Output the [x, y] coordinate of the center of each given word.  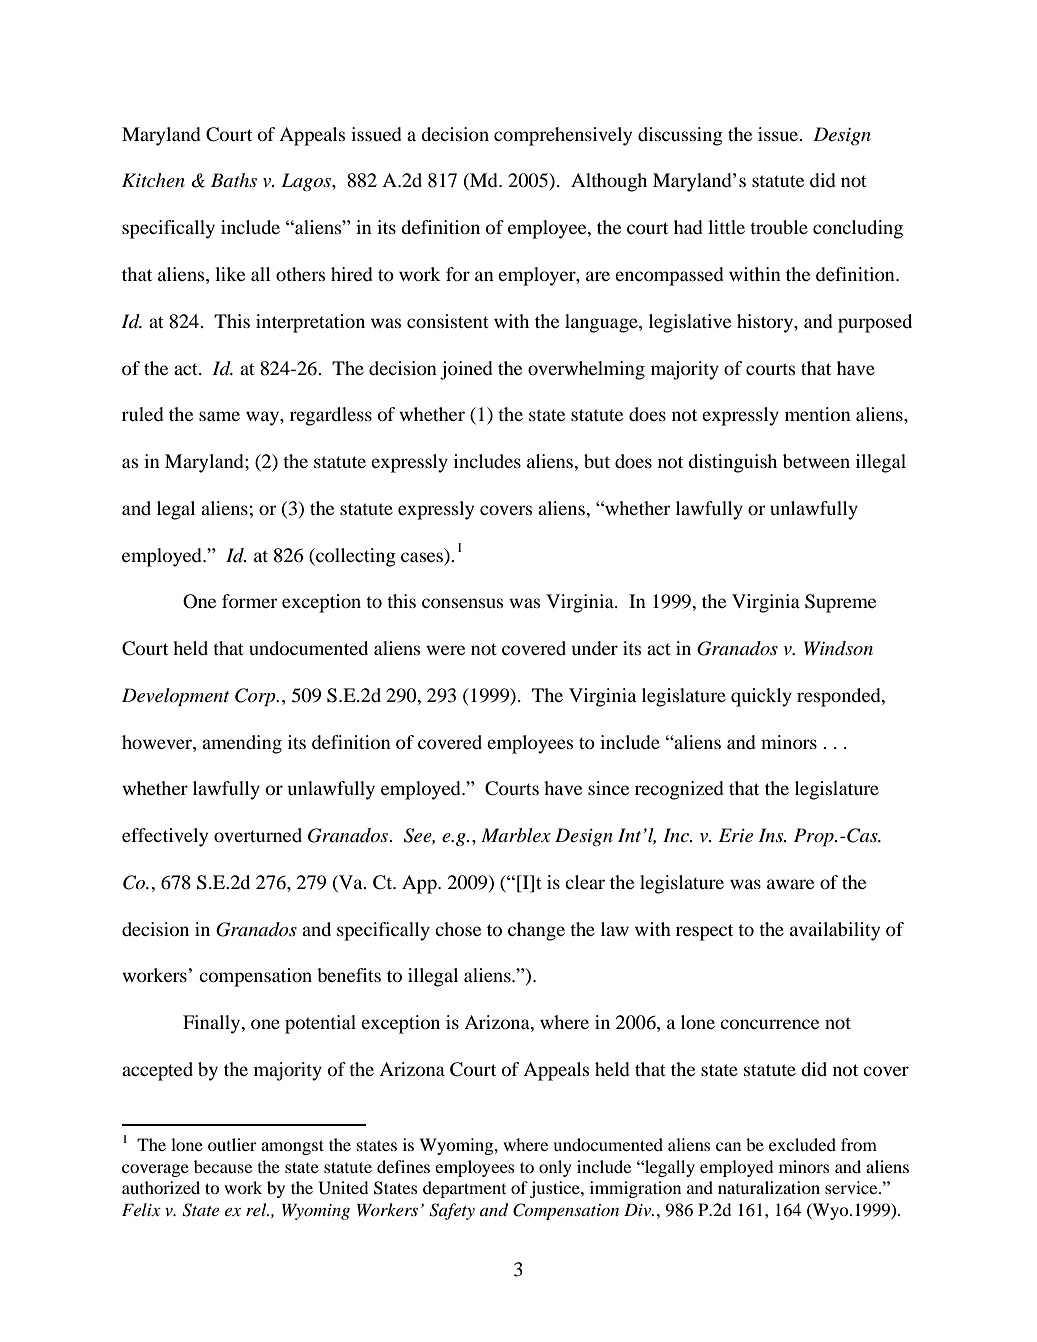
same [219, 416]
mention [818, 414]
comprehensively [563, 136]
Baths [234, 180]
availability [835, 931]
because [223, 1166]
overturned [258, 835]
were [445, 650]
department [464, 1189]
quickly [761, 697]
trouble [779, 227]
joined [466, 370]
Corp [256, 697]
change [536, 931]
